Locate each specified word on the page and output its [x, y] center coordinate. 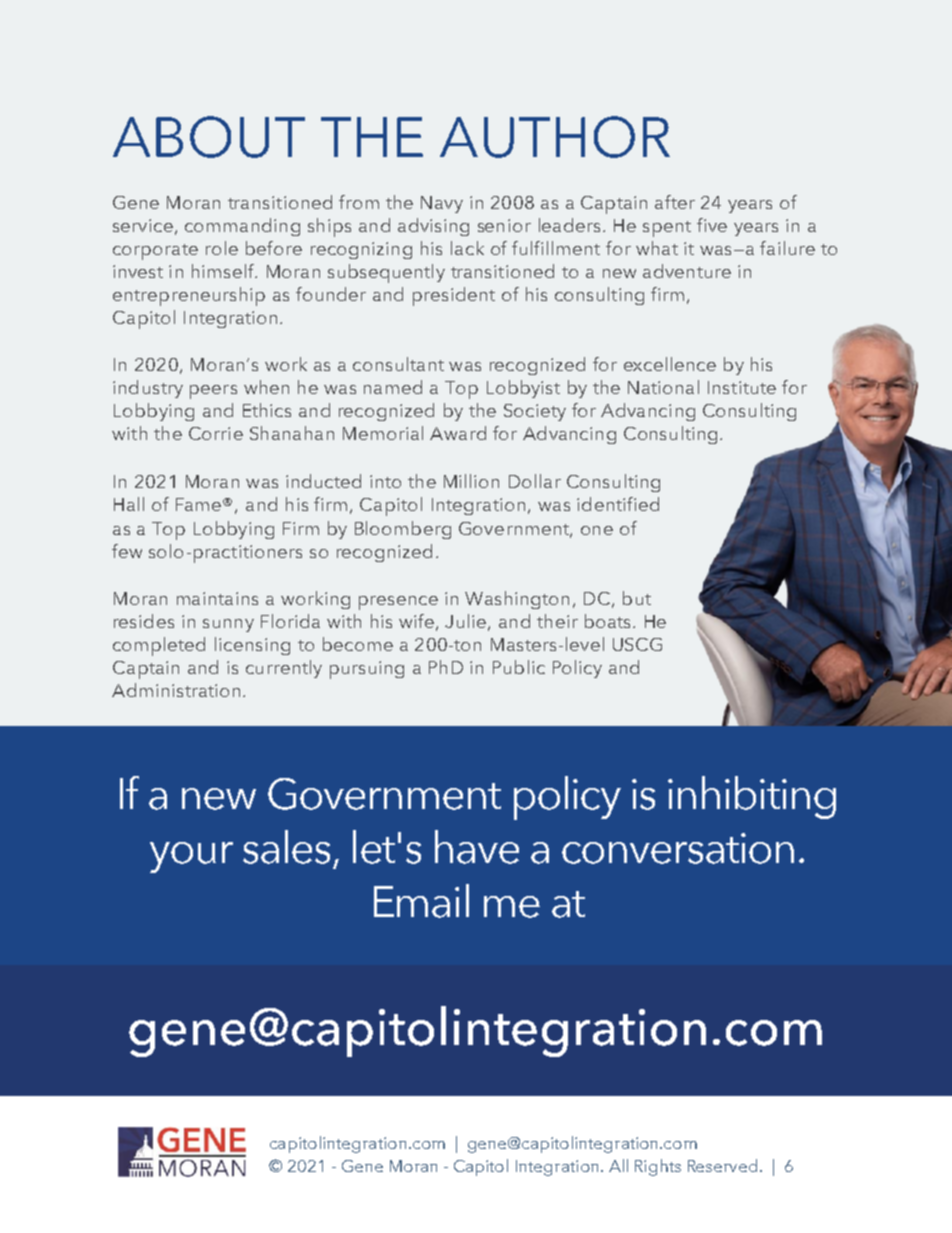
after [675, 202]
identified [618, 504]
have [477, 847]
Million [471, 481]
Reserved [722, 1165]
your [191, 857]
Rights [658, 1167]
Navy [442, 204]
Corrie [216, 433]
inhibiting [752, 797]
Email [421, 901]
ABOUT [209, 137]
